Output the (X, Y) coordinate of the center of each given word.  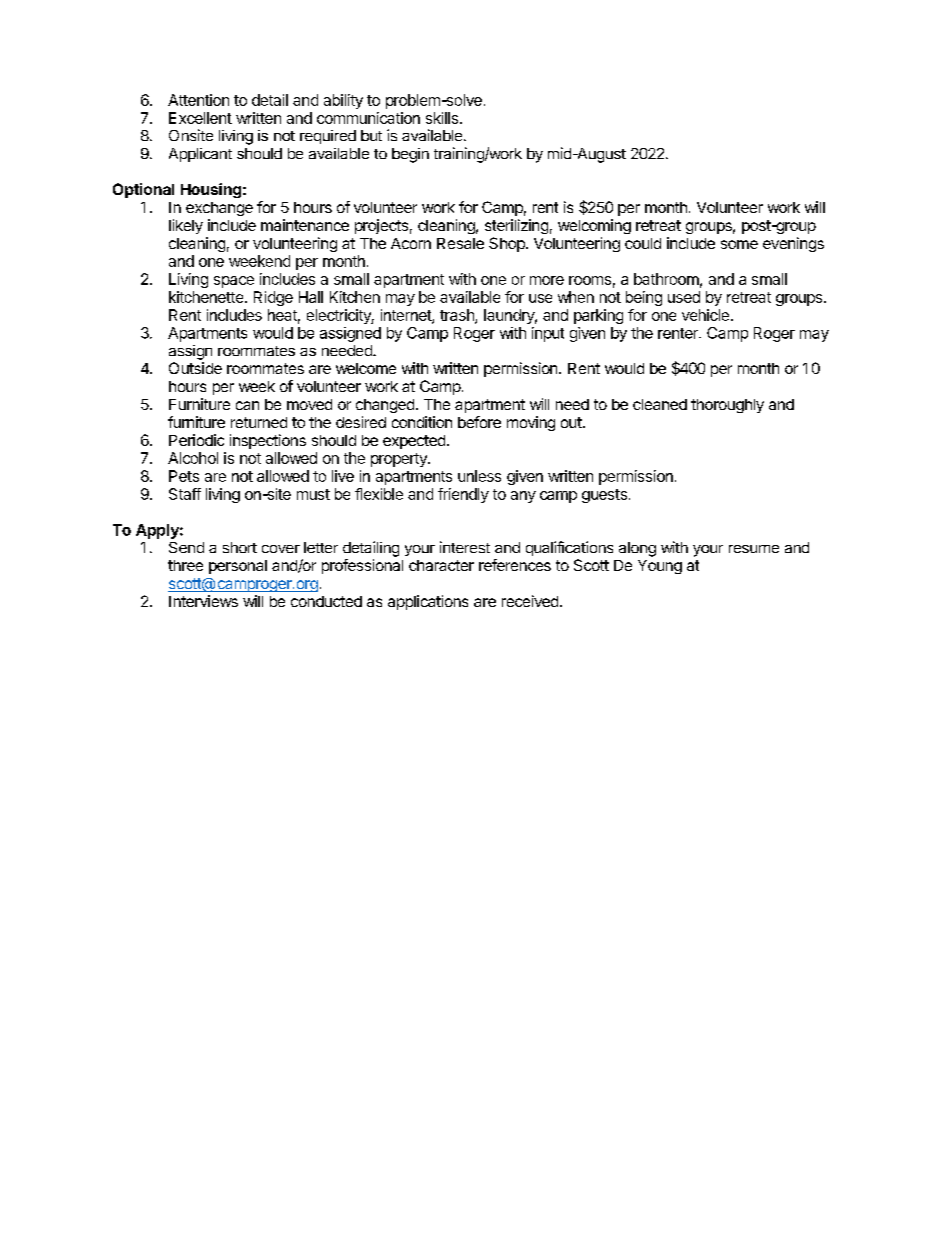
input (548, 334)
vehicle (705, 315)
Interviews (203, 601)
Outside (195, 368)
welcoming (594, 226)
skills (442, 118)
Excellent (200, 118)
